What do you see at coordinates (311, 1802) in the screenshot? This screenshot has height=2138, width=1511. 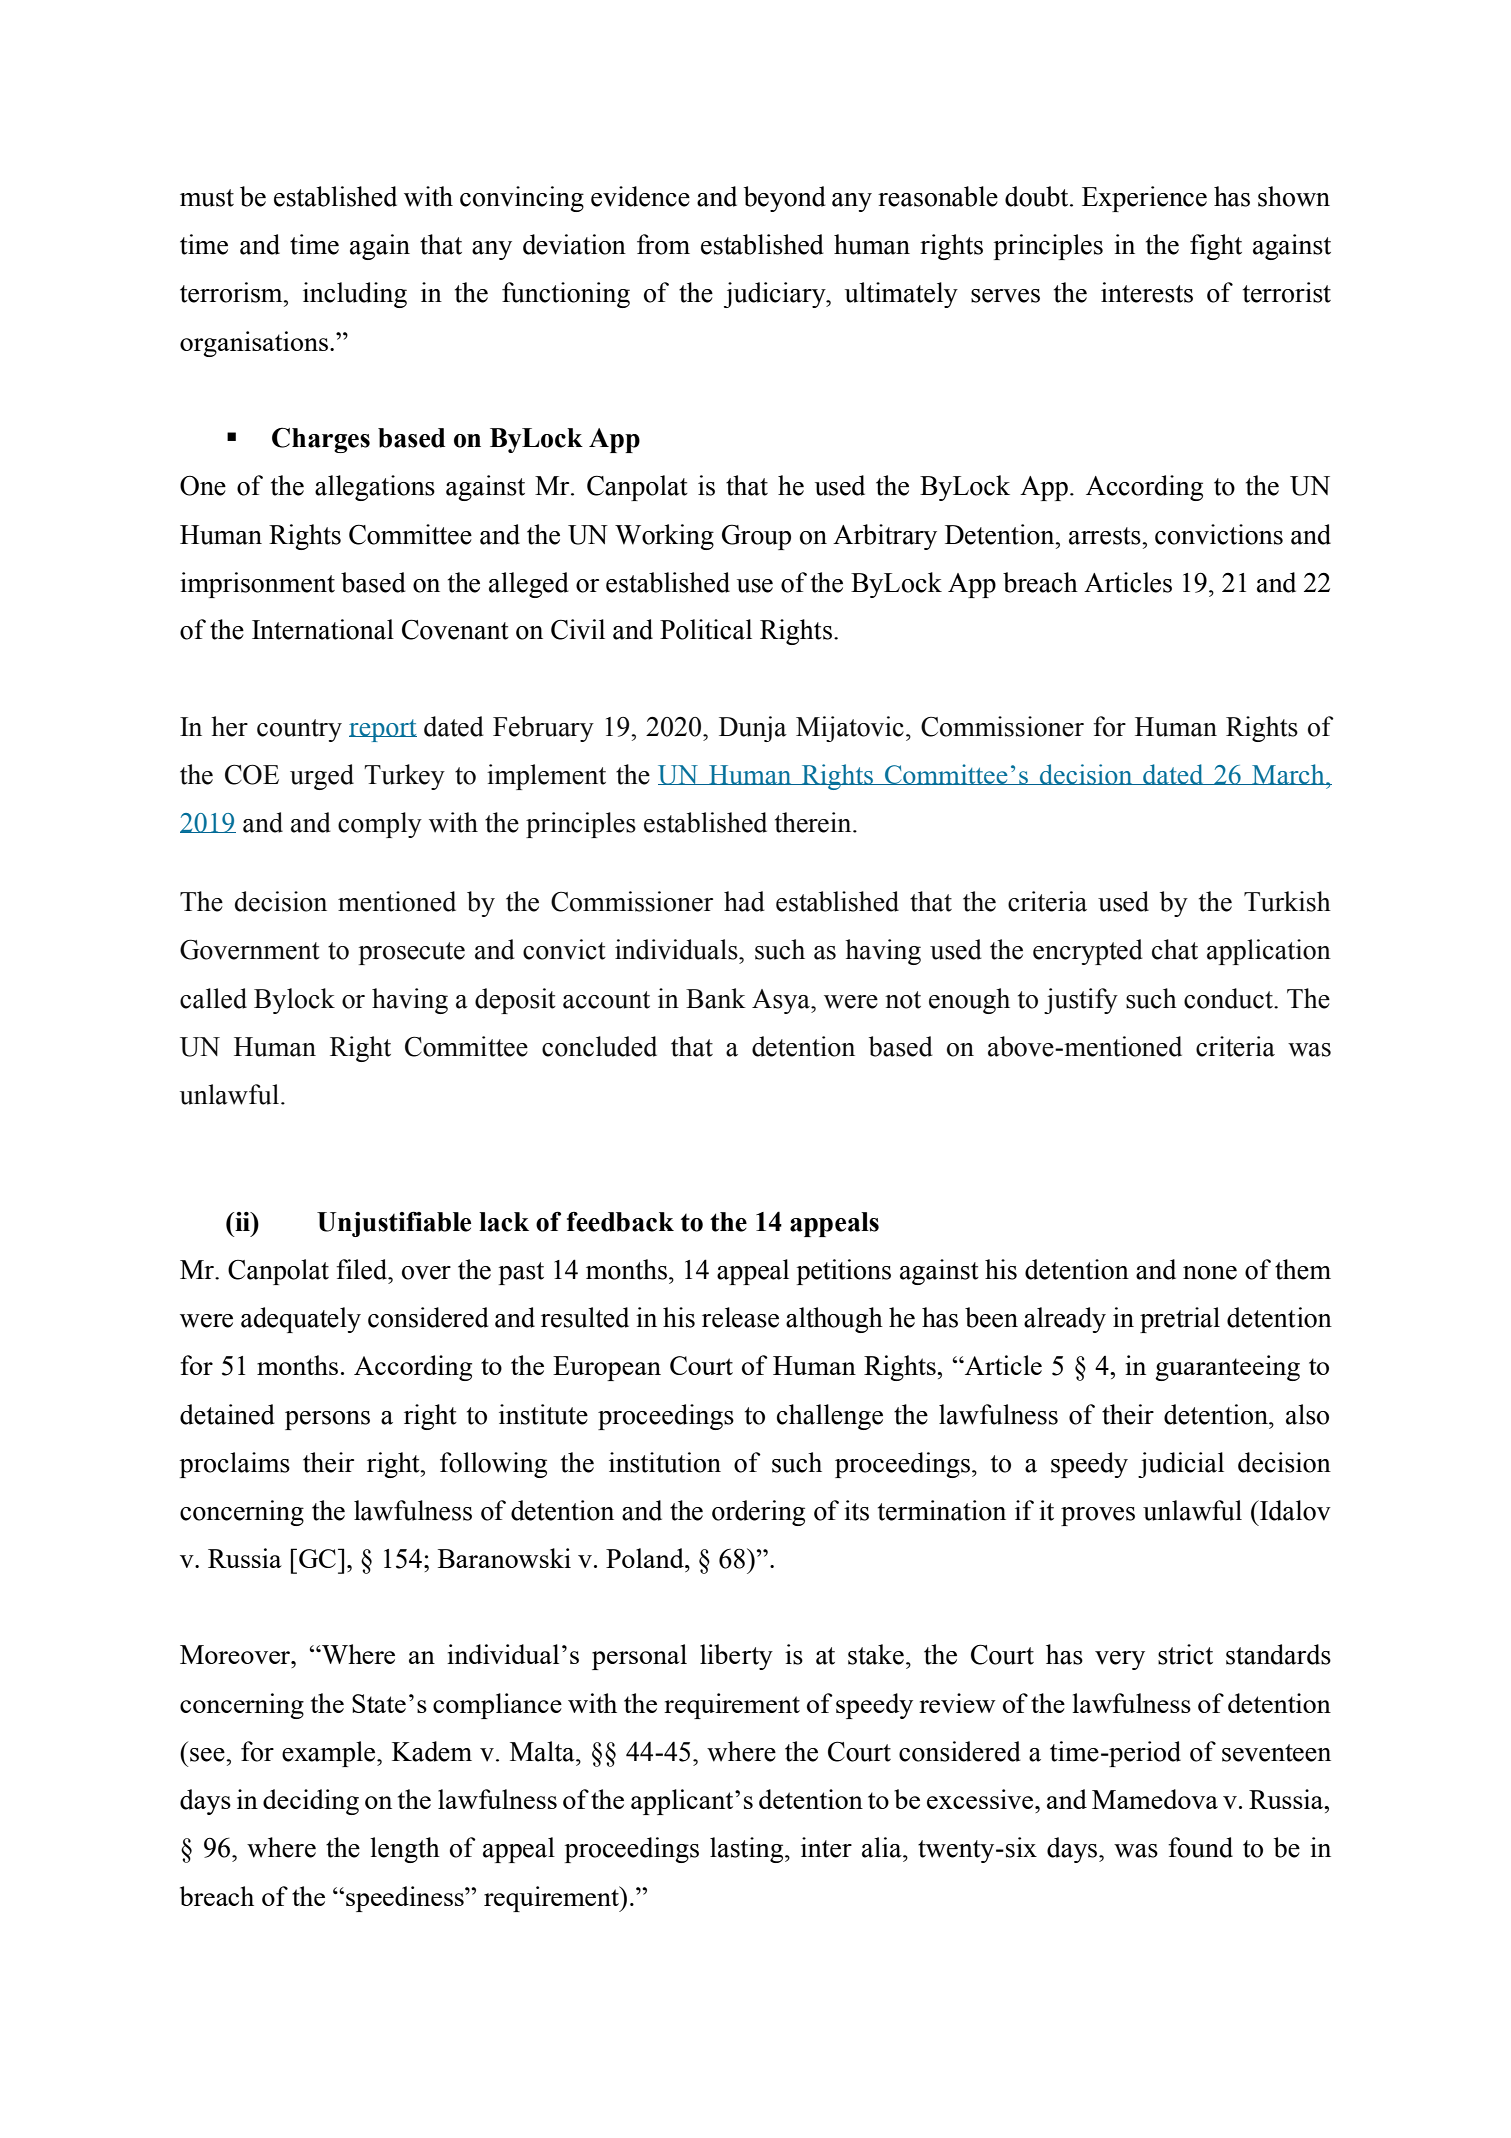 I see `deciding` at bounding box center [311, 1802].
